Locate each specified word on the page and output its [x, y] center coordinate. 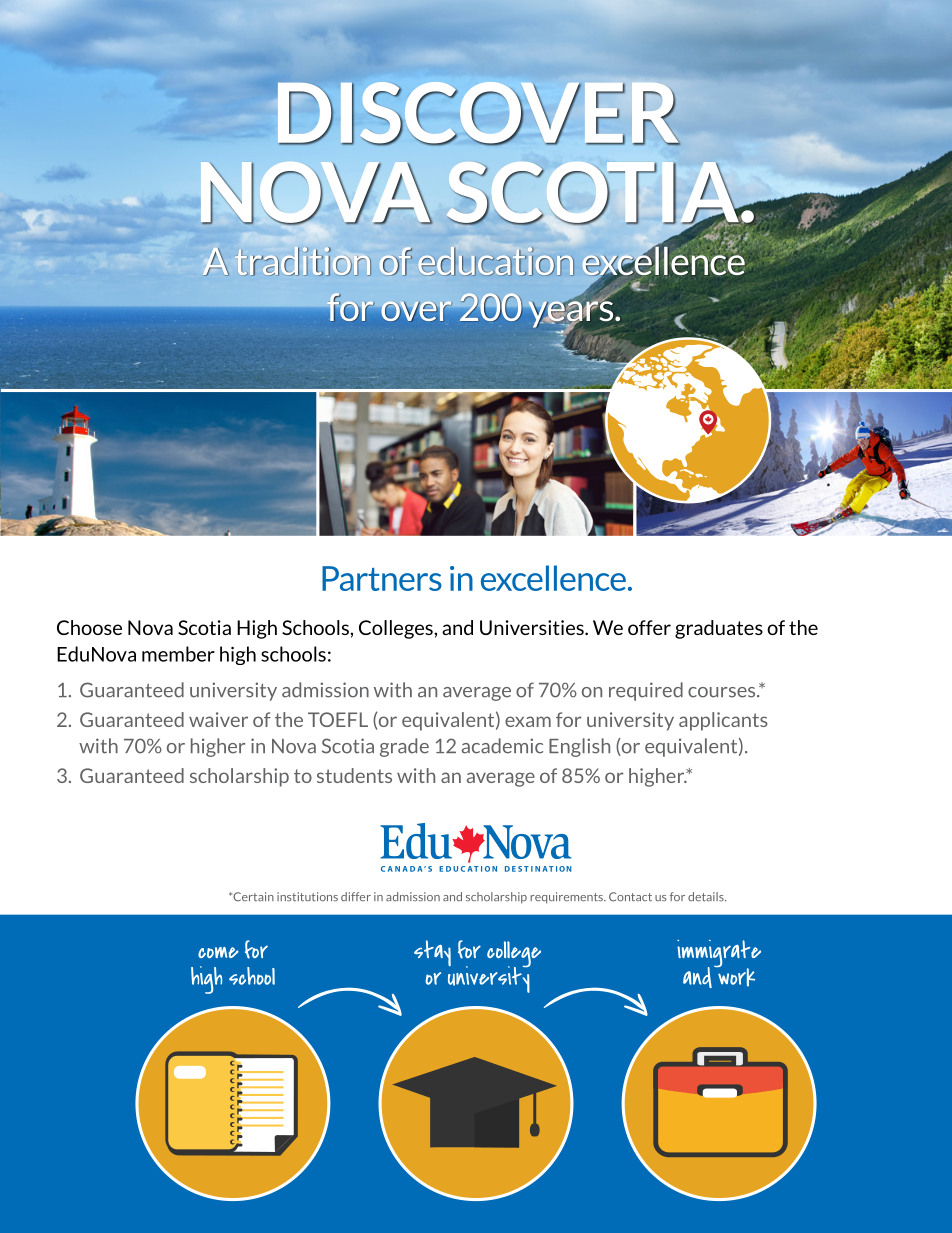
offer [649, 627]
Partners [382, 578]
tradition [303, 261]
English [579, 747]
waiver [218, 719]
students [354, 775]
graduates [719, 629]
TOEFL [338, 719]
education [496, 261]
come [218, 952]
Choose [89, 627]
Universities [533, 627]
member [178, 654]
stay [432, 953]
